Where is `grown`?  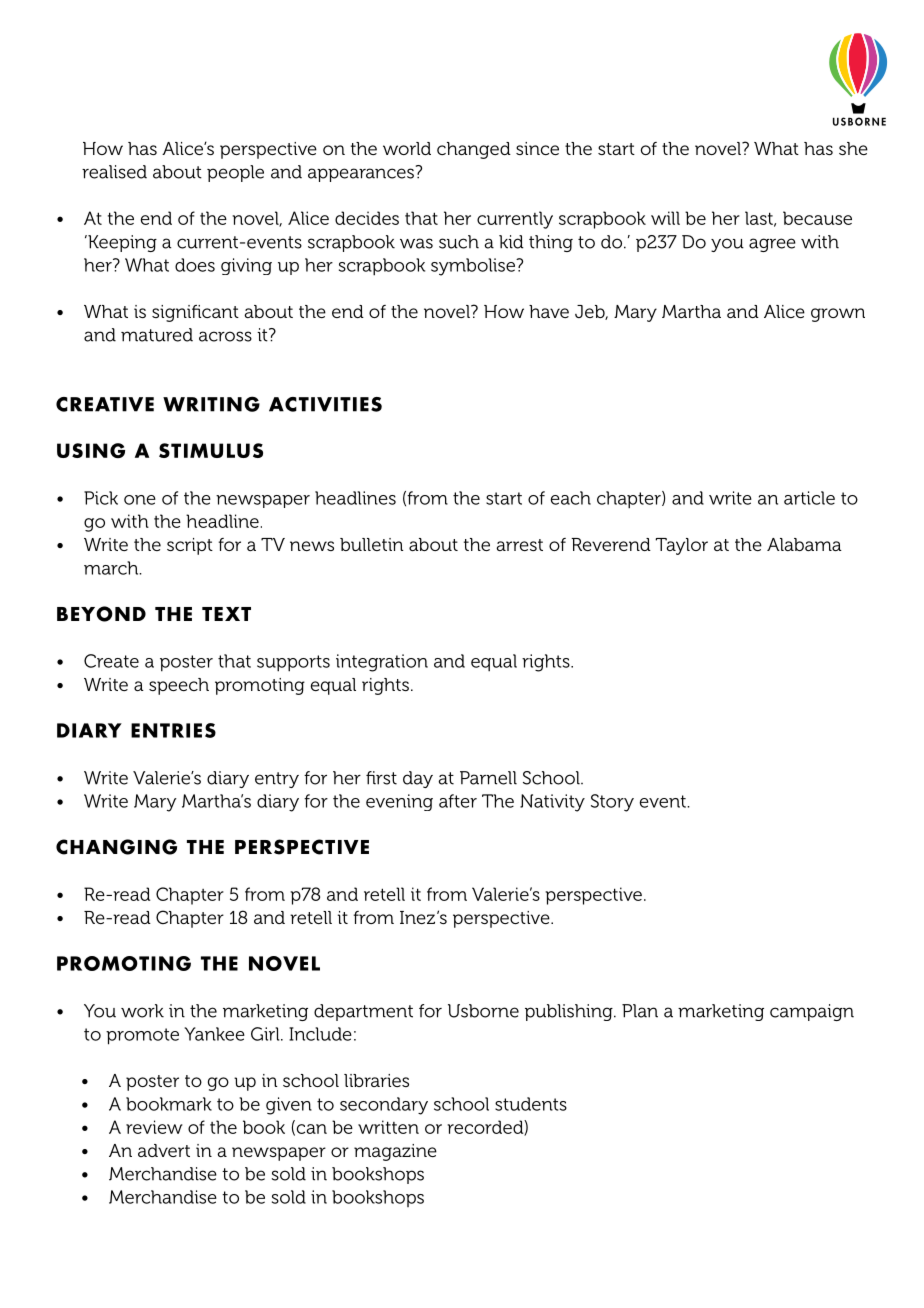
grown is located at coordinates (838, 315).
